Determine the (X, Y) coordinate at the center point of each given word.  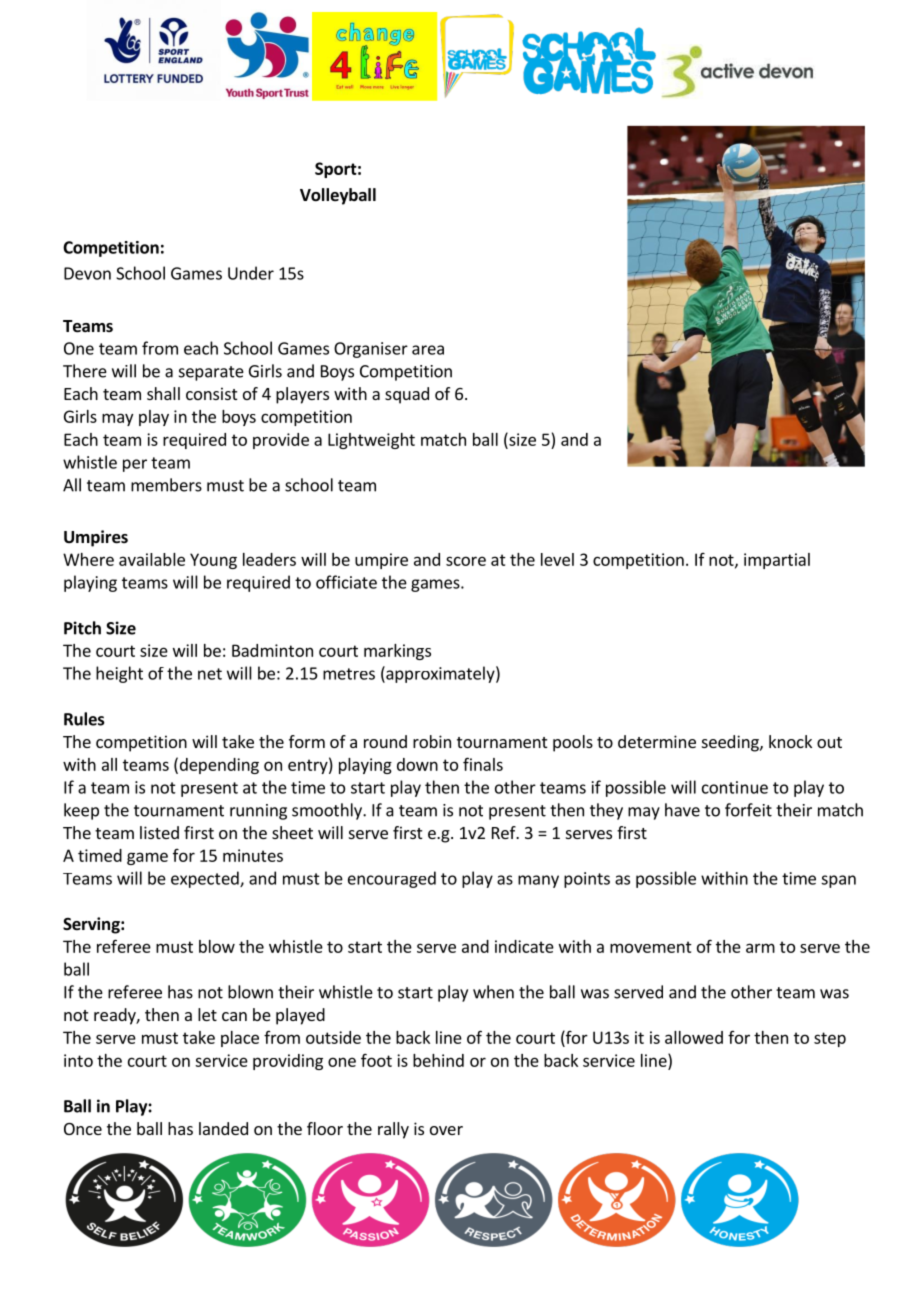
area (428, 350)
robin (432, 741)
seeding (731, 743)
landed (223, 1128)
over (446, 1130)
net (210, 674)
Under (251, 273)
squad (407, 395)
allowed (694, 1037)
